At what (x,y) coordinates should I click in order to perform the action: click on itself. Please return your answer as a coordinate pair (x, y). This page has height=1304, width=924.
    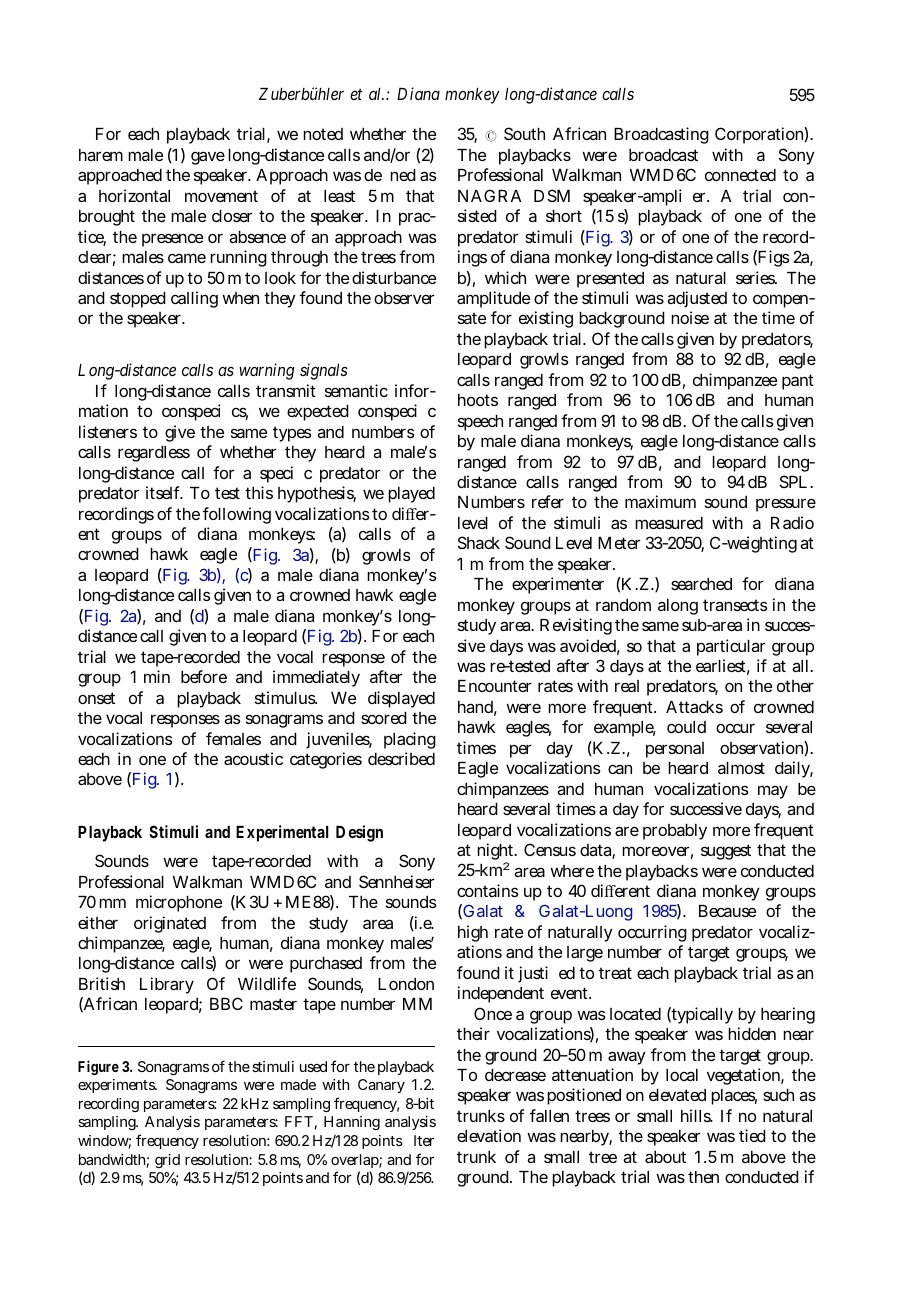
    Looking at the image, I should click on (164, 492).
